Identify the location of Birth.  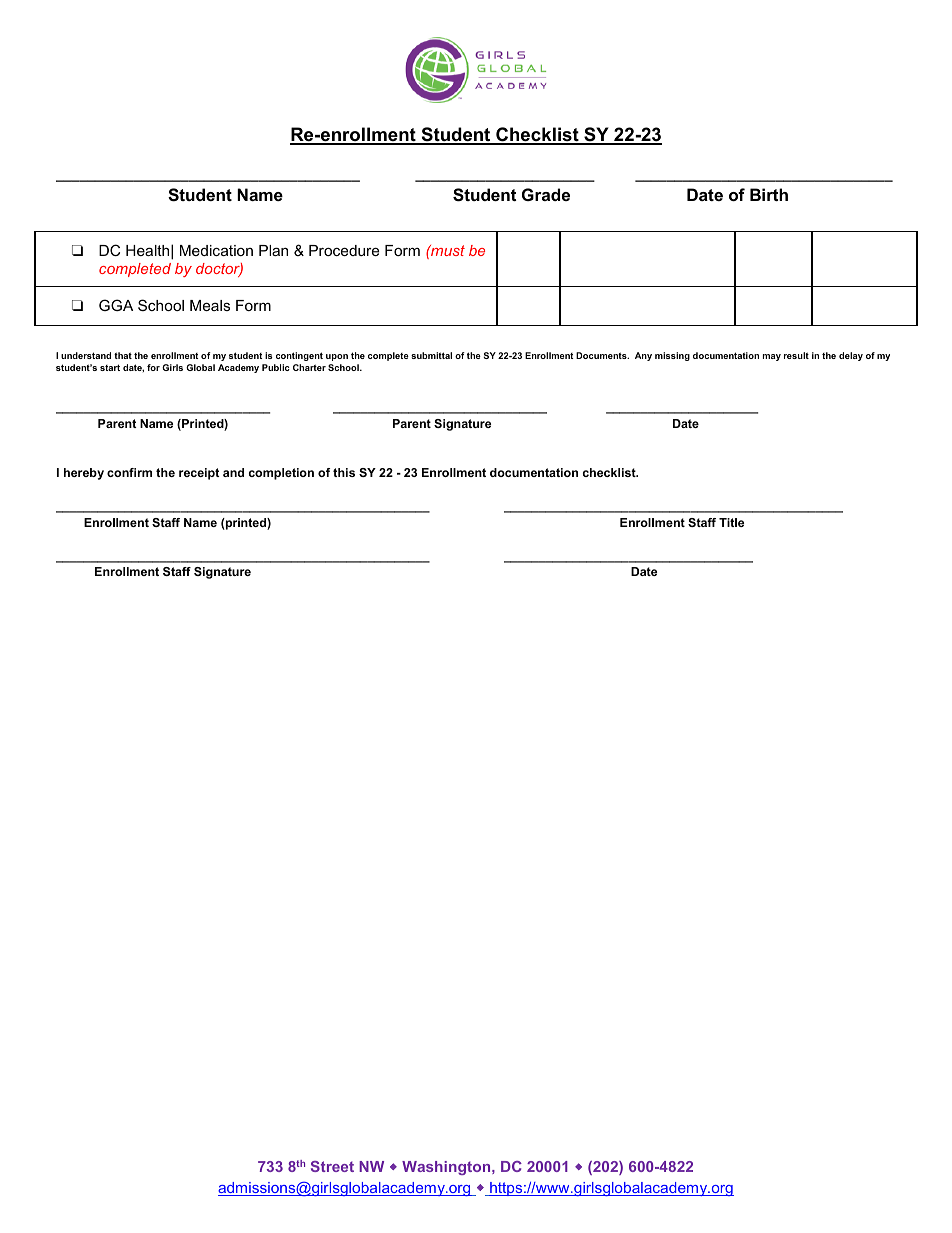
(769, 194).
